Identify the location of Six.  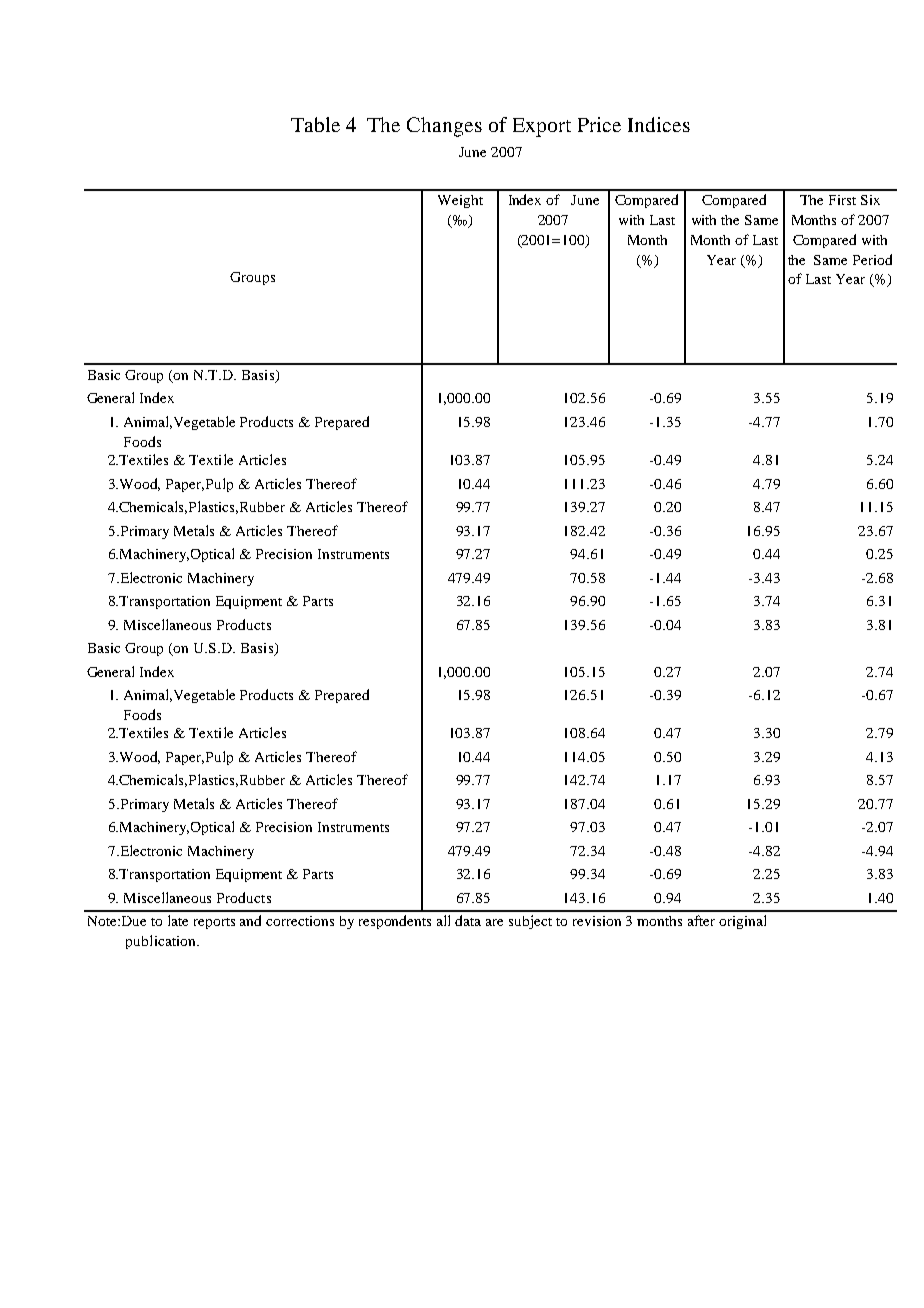
(870, 200).
